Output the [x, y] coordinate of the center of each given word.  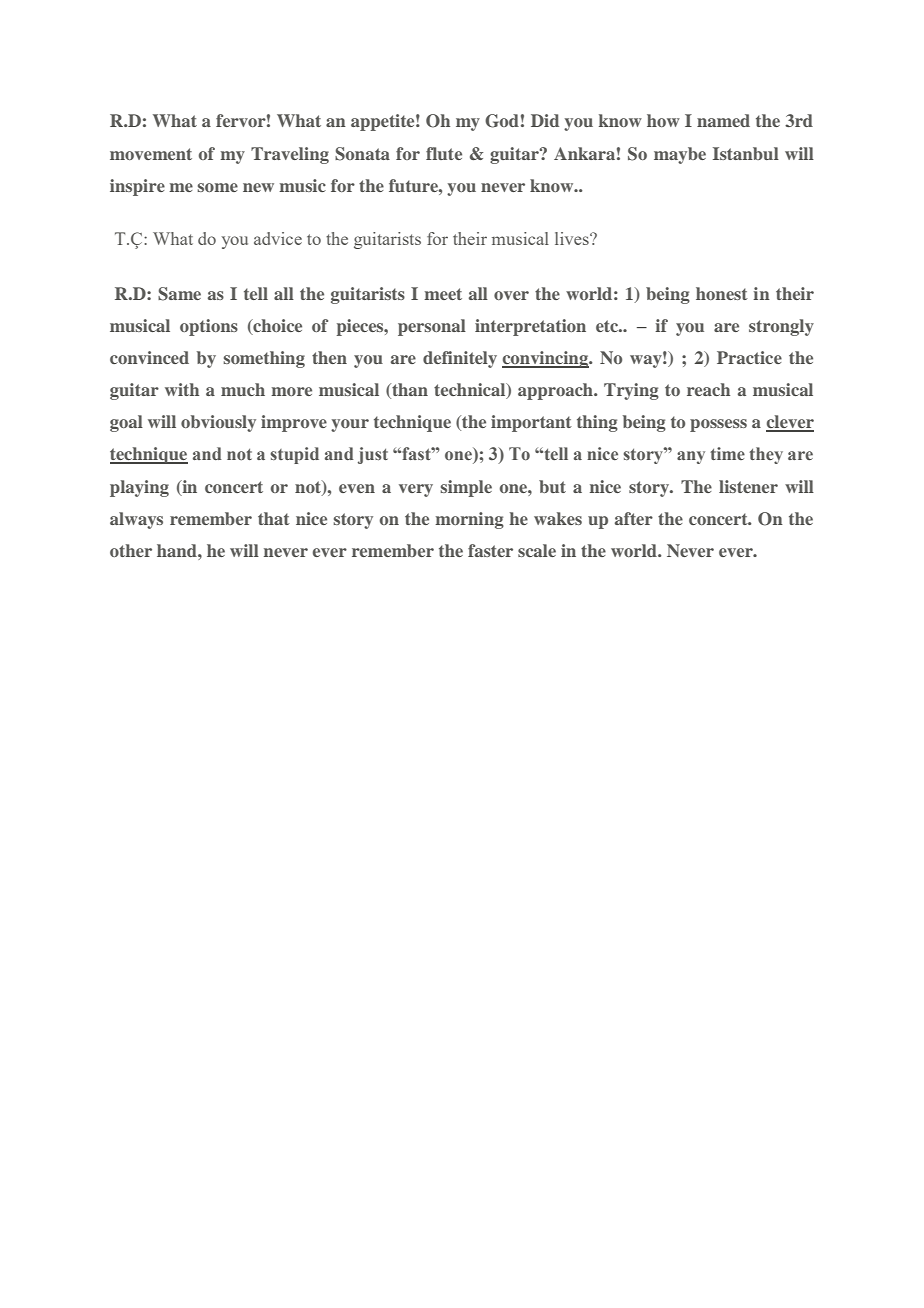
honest [722, 293]
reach [708, 389]
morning [469, 520]
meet [443, 294]
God [502, 121]
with [182, 389]
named [723, 120]
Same [179, 294]
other [131, 550]
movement [151, 154]
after [634, 518]
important [531, 423]
